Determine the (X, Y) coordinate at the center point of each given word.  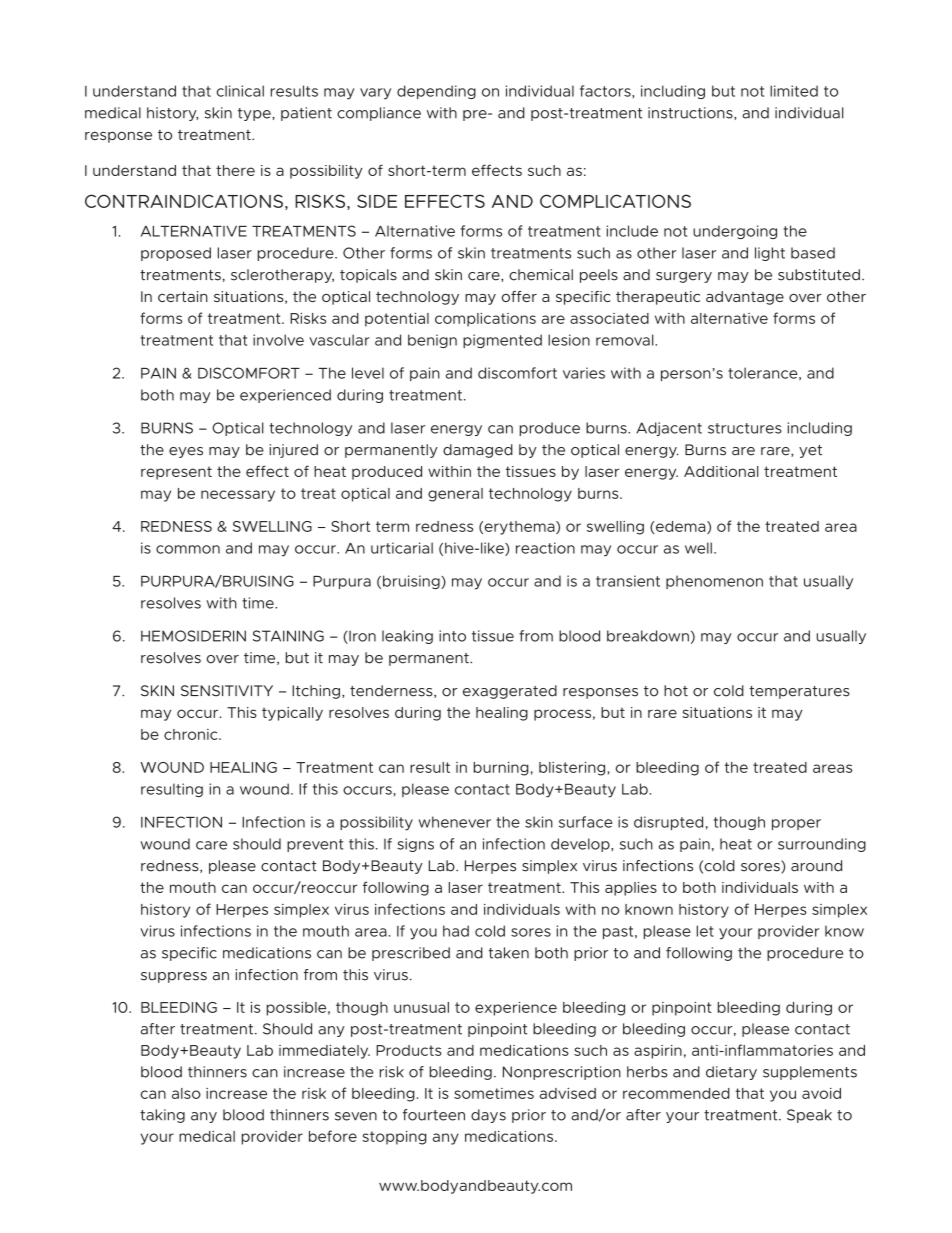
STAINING (288, 636)
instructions (691, 113)
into (452, 636)
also (186, 1093)
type (255, 114)
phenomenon (714, 582)
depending (436, 92)
